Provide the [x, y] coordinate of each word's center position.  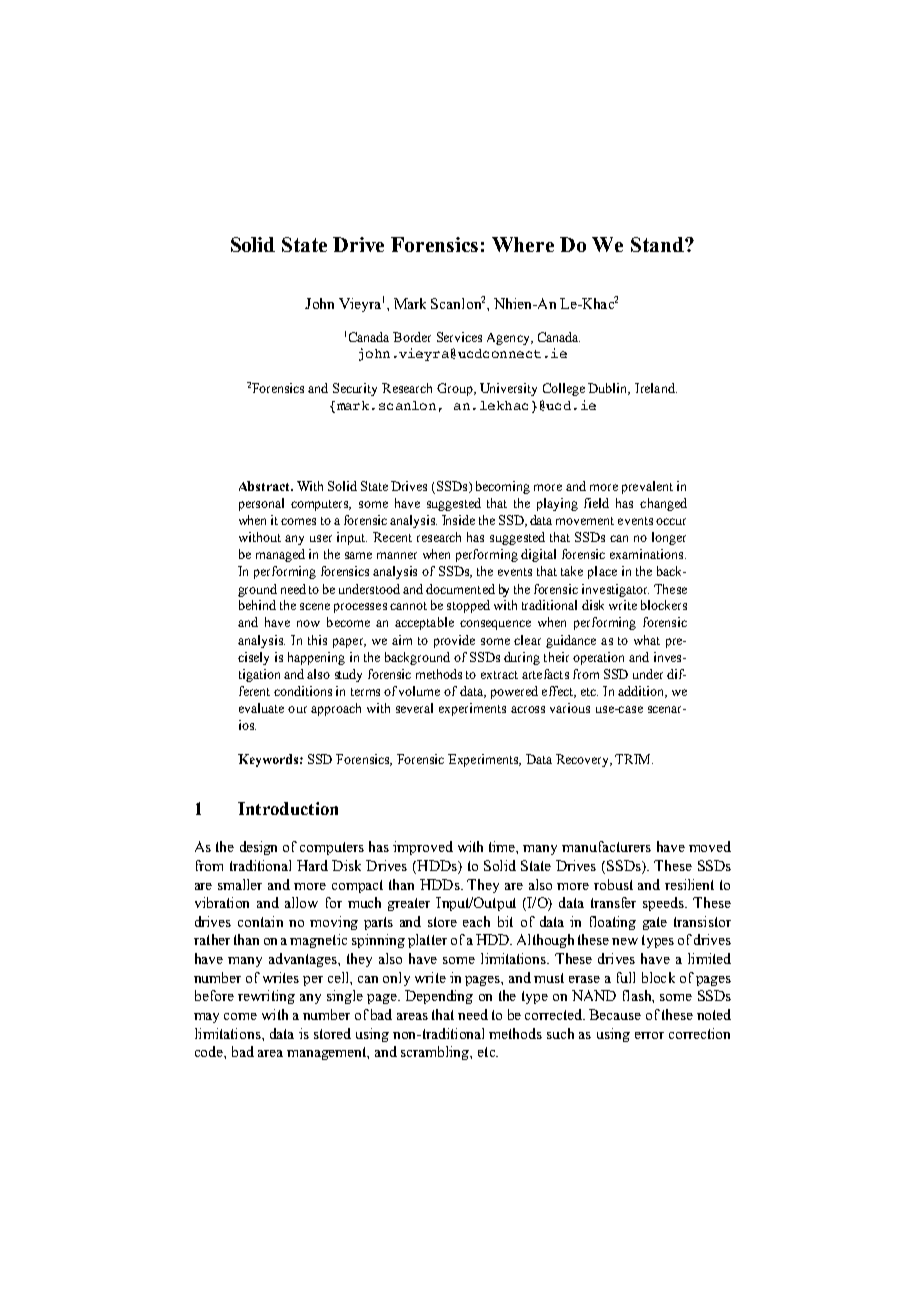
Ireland [656, 388]
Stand [658, 244]
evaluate [261, 708]
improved [423, 848]
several [414, 708]
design [258, 848]
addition [642, 692]
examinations [646, 554]
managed [280, 555]
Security [355, 389]
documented [460, 589]
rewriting [266, 997]
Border [412, 337]
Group [456, 389]
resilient [689, 884]
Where [523, 244]
